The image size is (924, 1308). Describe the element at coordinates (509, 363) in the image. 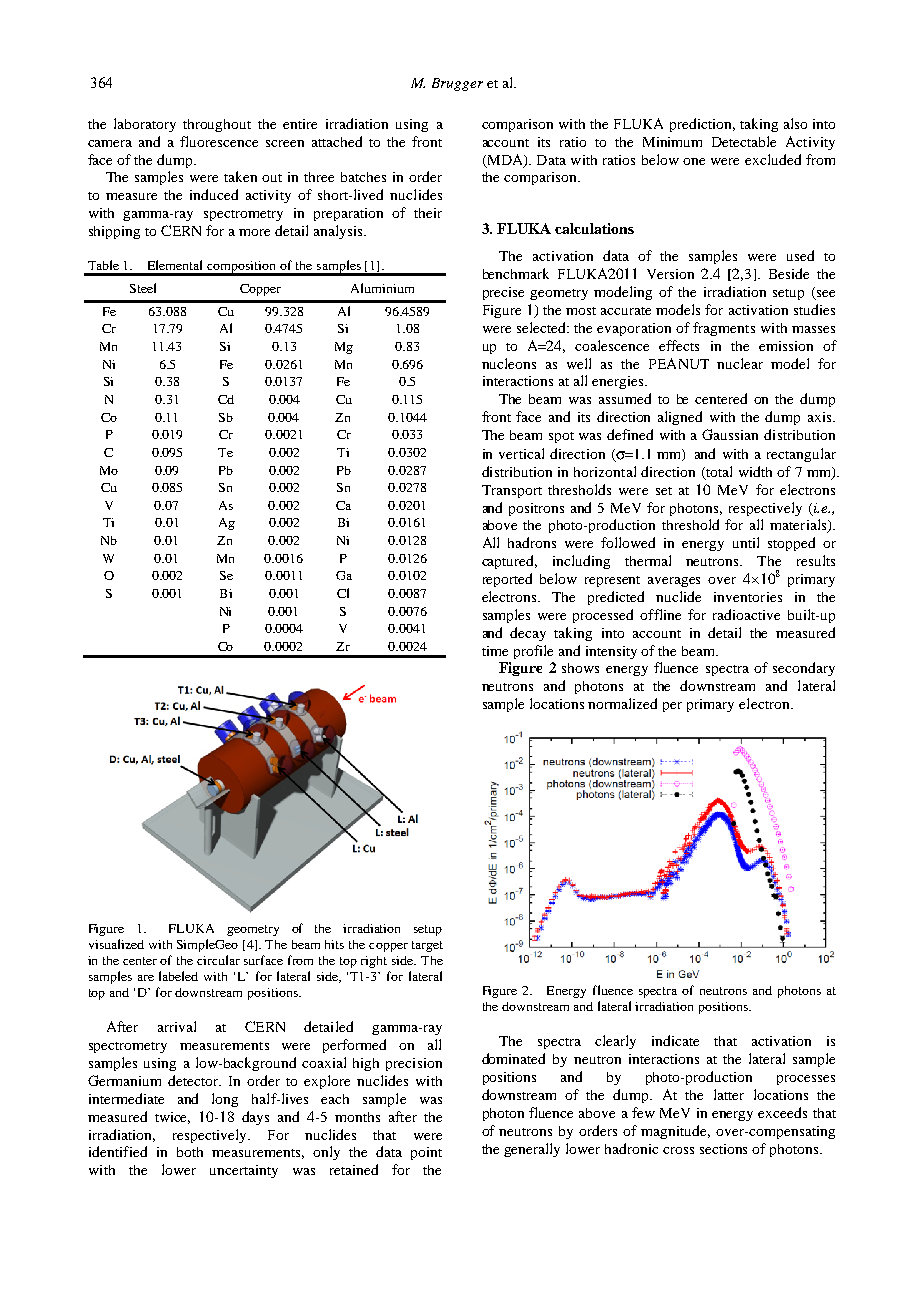

I see `nucleons` at that location.
